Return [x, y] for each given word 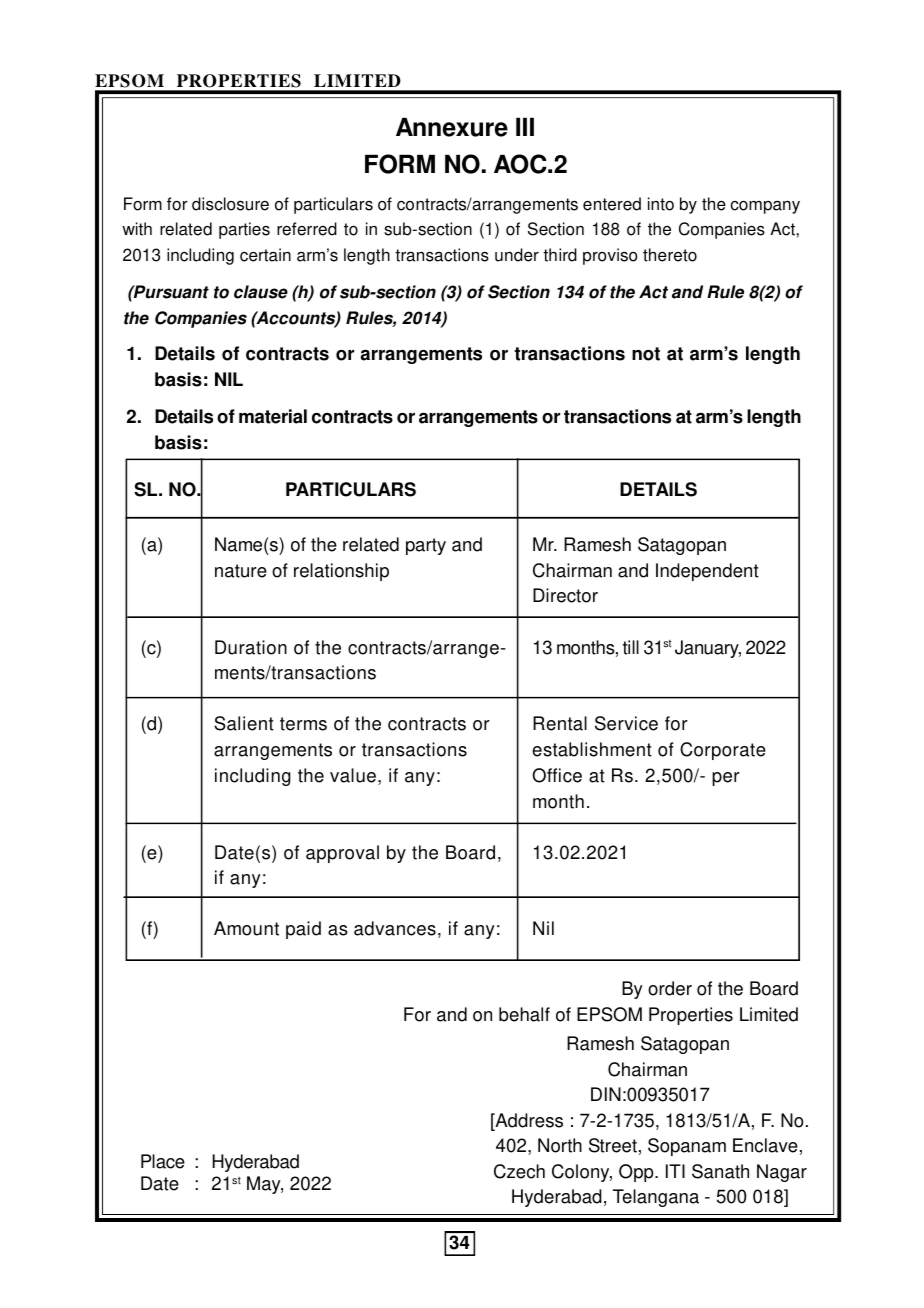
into [661, 204]
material [273, 416]
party [426, 546]
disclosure [230, 204]
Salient [244, 723]
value [353, 775]
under [517, 255]
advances [395, 928]
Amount [246, 928]
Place [163, 1161]
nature [241, 571]
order [670, 988]
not [646, 354]
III [525, 126]
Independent [707, 572]
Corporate [723, 751]
